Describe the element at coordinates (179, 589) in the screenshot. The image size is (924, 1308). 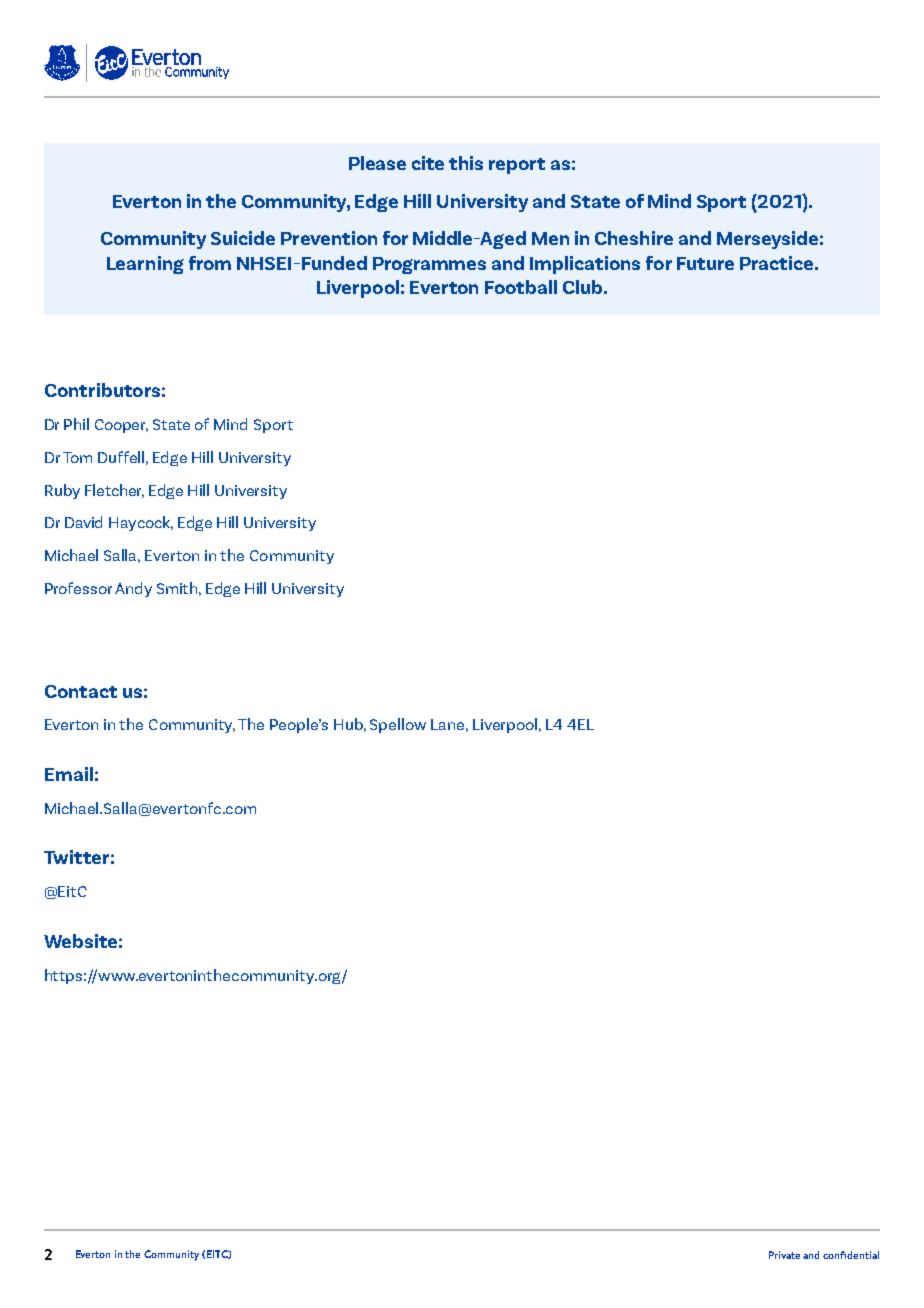
I see `Smith` at that location.
